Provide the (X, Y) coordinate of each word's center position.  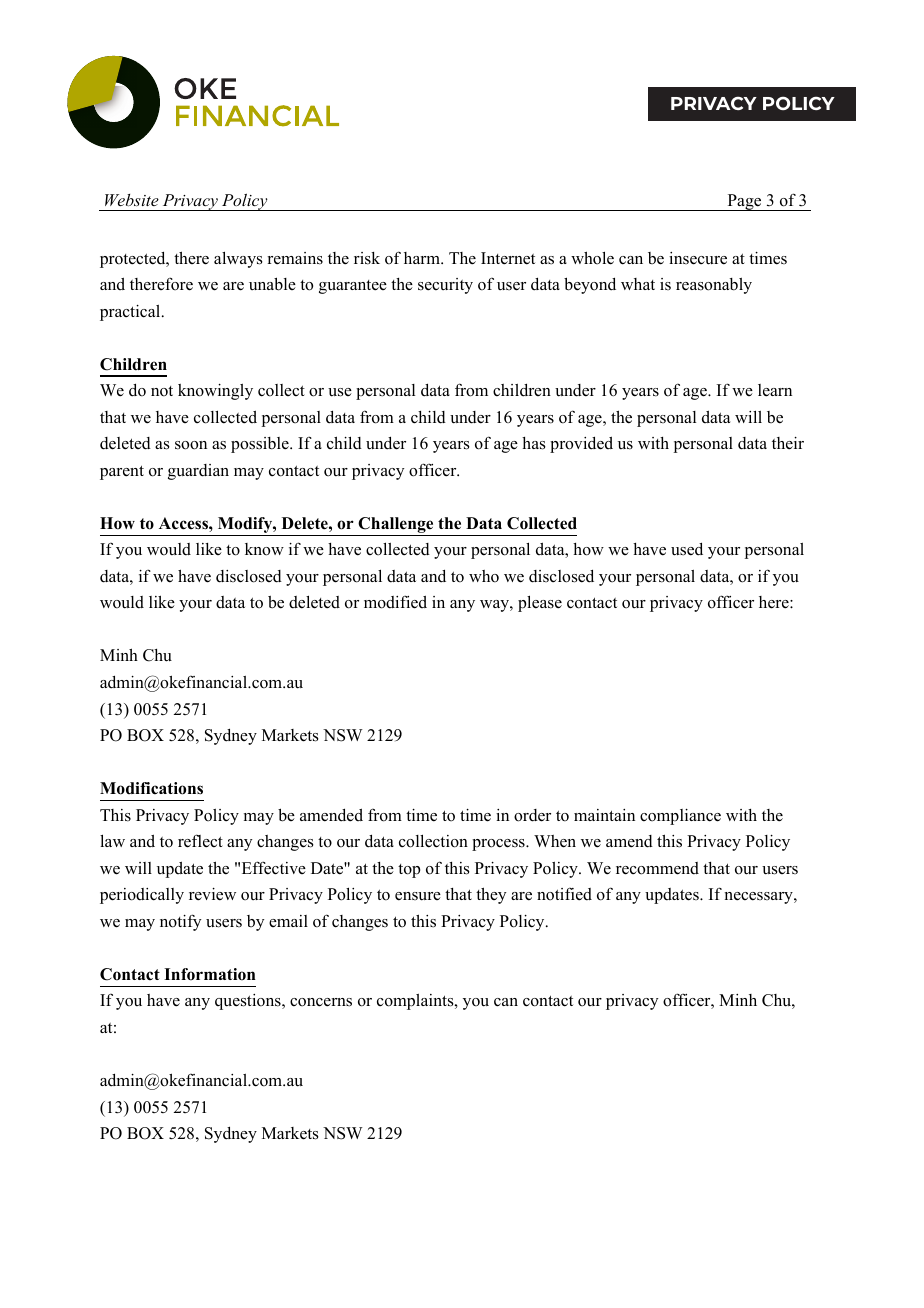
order (532, 815)
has (534, 443)
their (788, 443)
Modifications (151, 788)
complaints (416, 1002)
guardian (198, 472)
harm (423, 258)
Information (210, 974)
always (238, 259)
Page (744, 202)
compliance (680, 817)
